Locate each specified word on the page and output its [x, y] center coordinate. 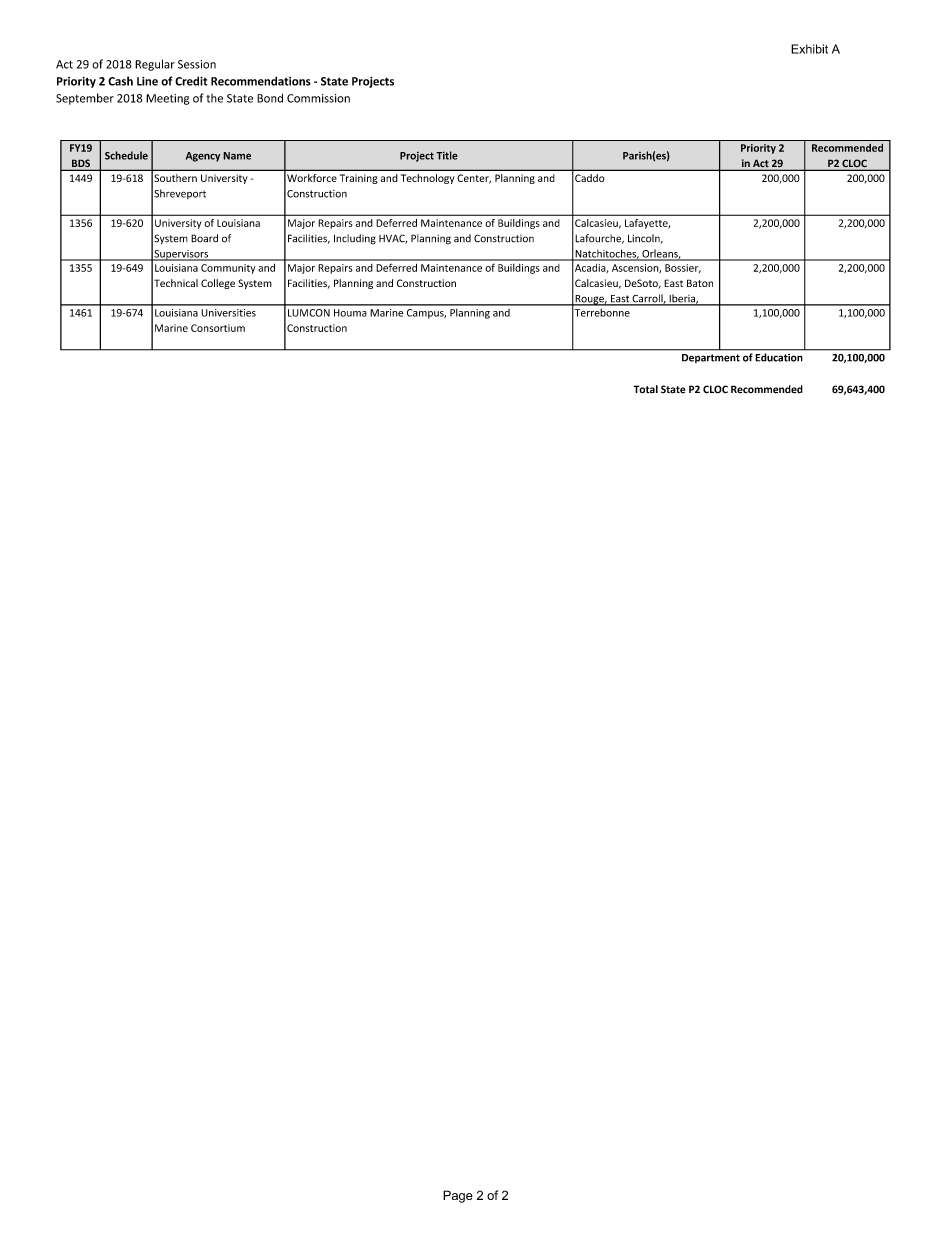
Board [204, 238]
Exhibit [809, 49]
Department [711, 358]
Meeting [167, 99]
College [218, 284]
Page [458, 1196]
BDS [80, 164]
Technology [428, 179]
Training [359, 179]
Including [355, 239]
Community [228, 269]
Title [447, 155]
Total [645, 389]
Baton [700, 283]
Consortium [218, 328]
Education [779, 357]
